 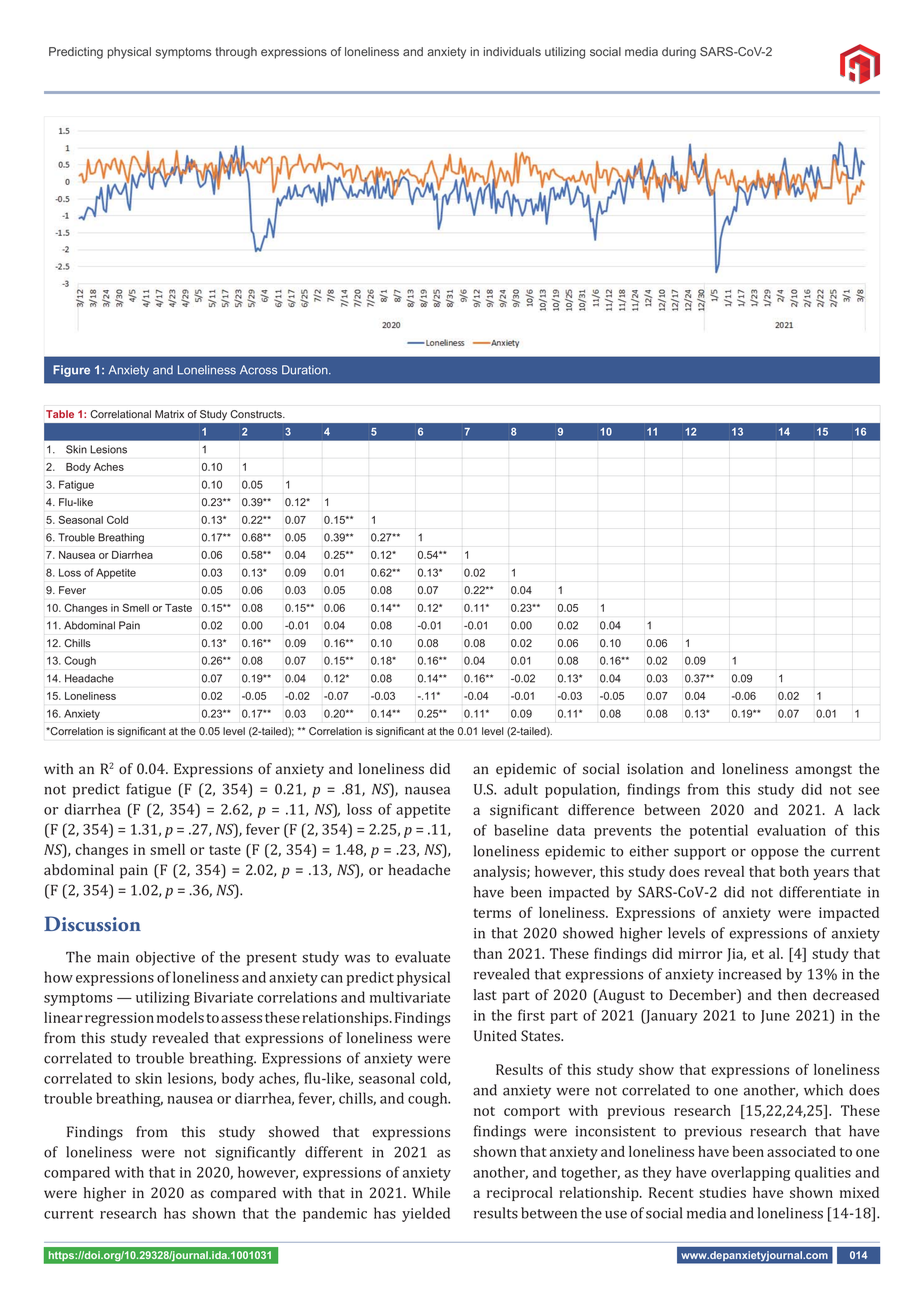 What do you see at coordinates (335, 1214) in the document?
I see `pandemic` at bounding box center [335, 1214].
